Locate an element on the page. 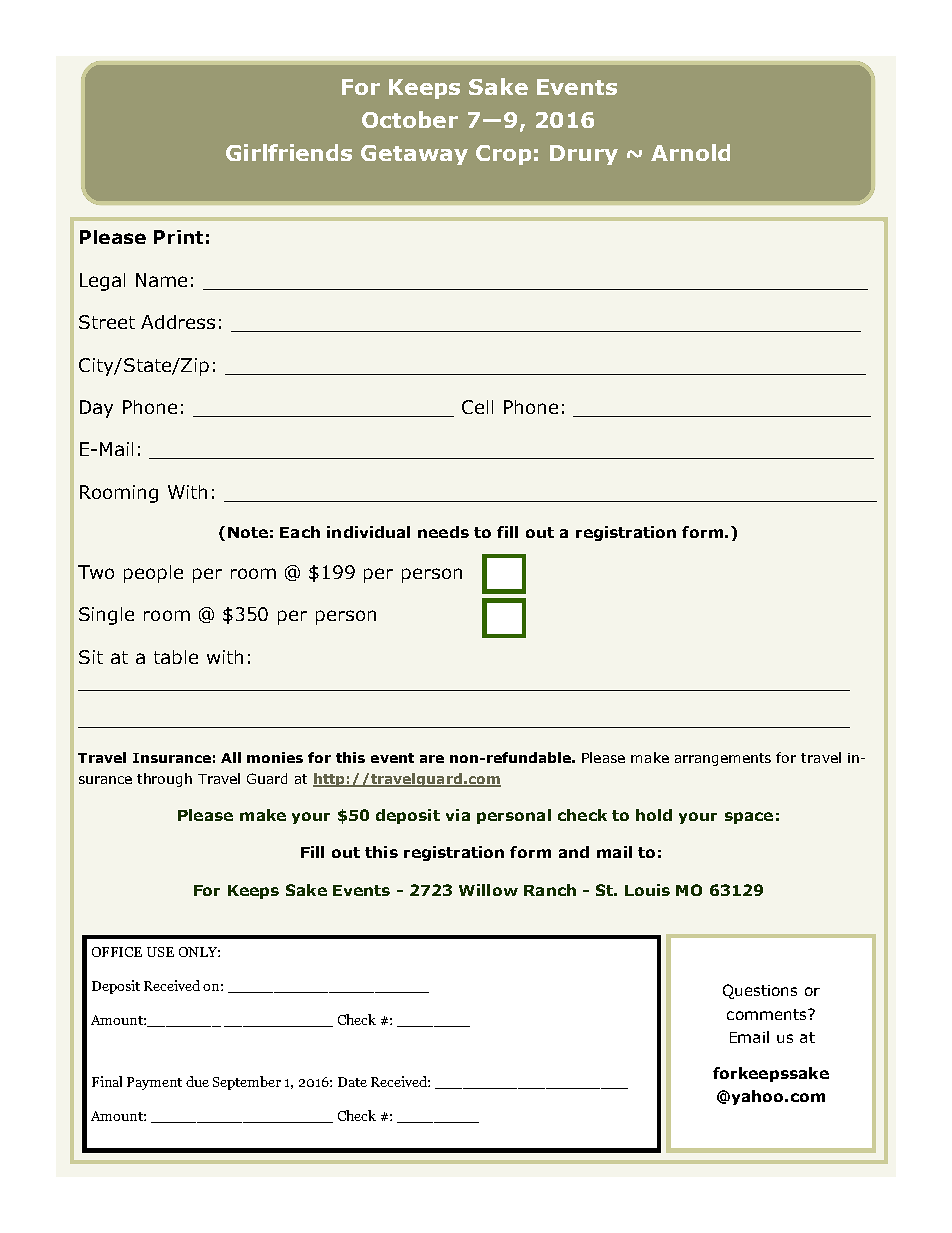  via is located at coordinates (458, 815).
